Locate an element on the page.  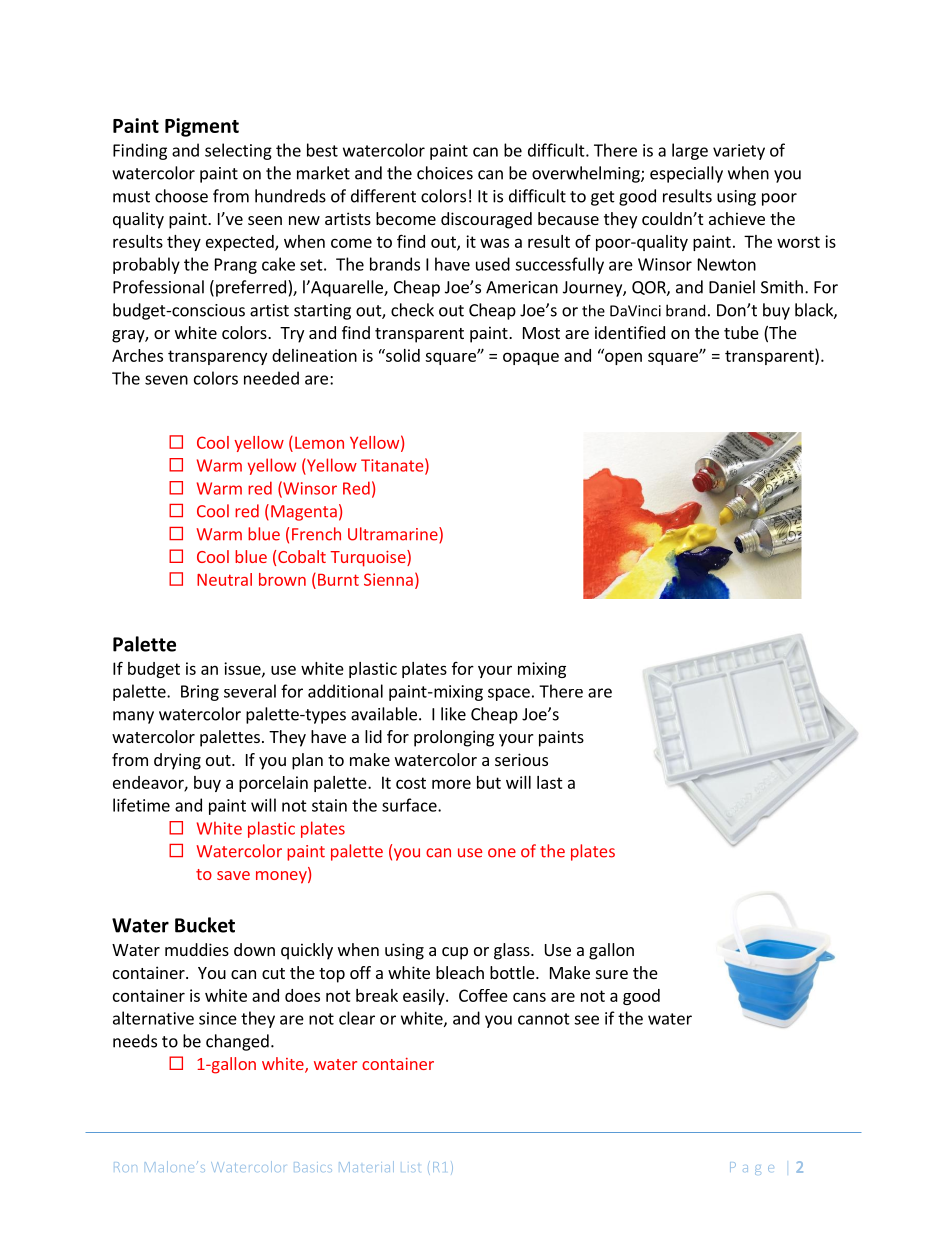
cup is located at coordinates (455, 953).
